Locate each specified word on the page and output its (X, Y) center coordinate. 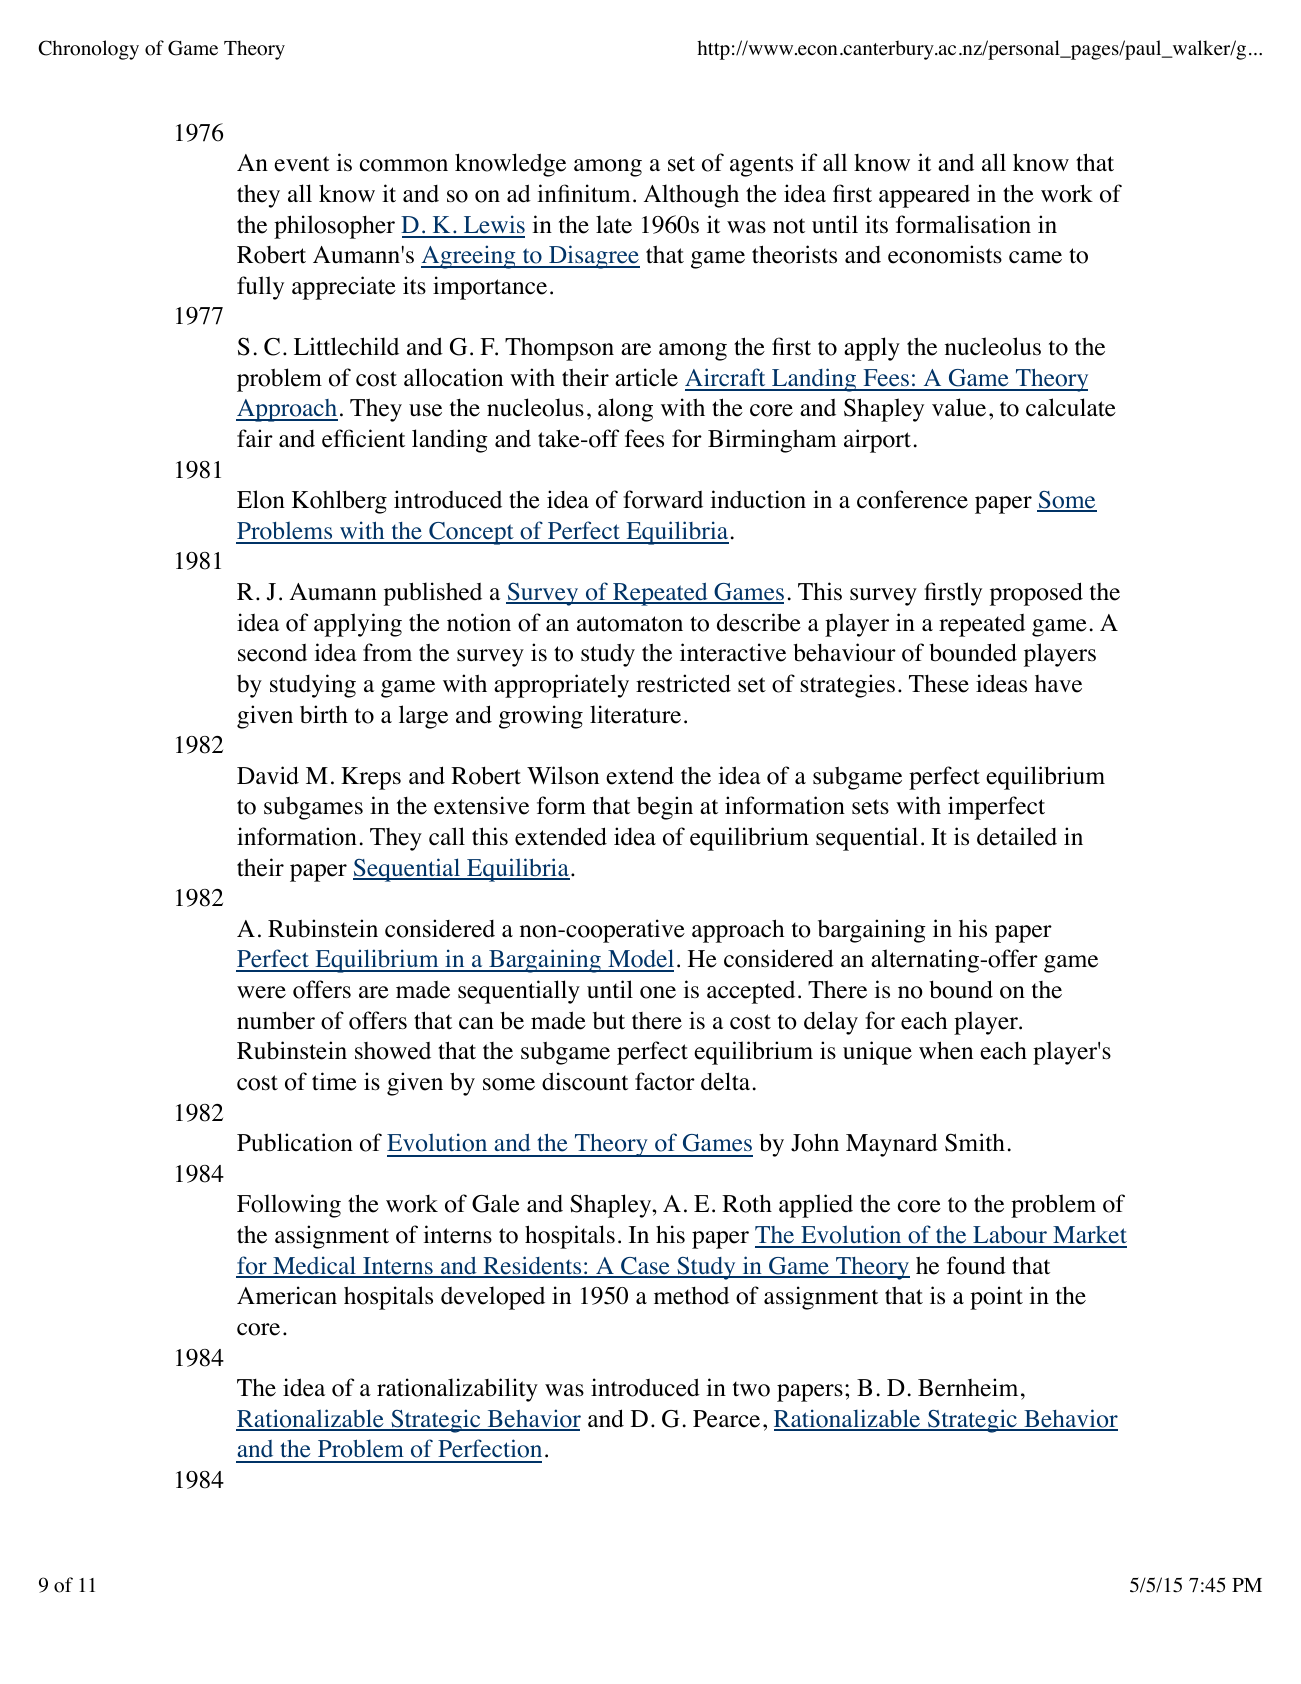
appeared (924, 196)
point (996, 1298)
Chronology (88, 50)
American (287, 1295)
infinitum (584, 193)
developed (493, 1298)
